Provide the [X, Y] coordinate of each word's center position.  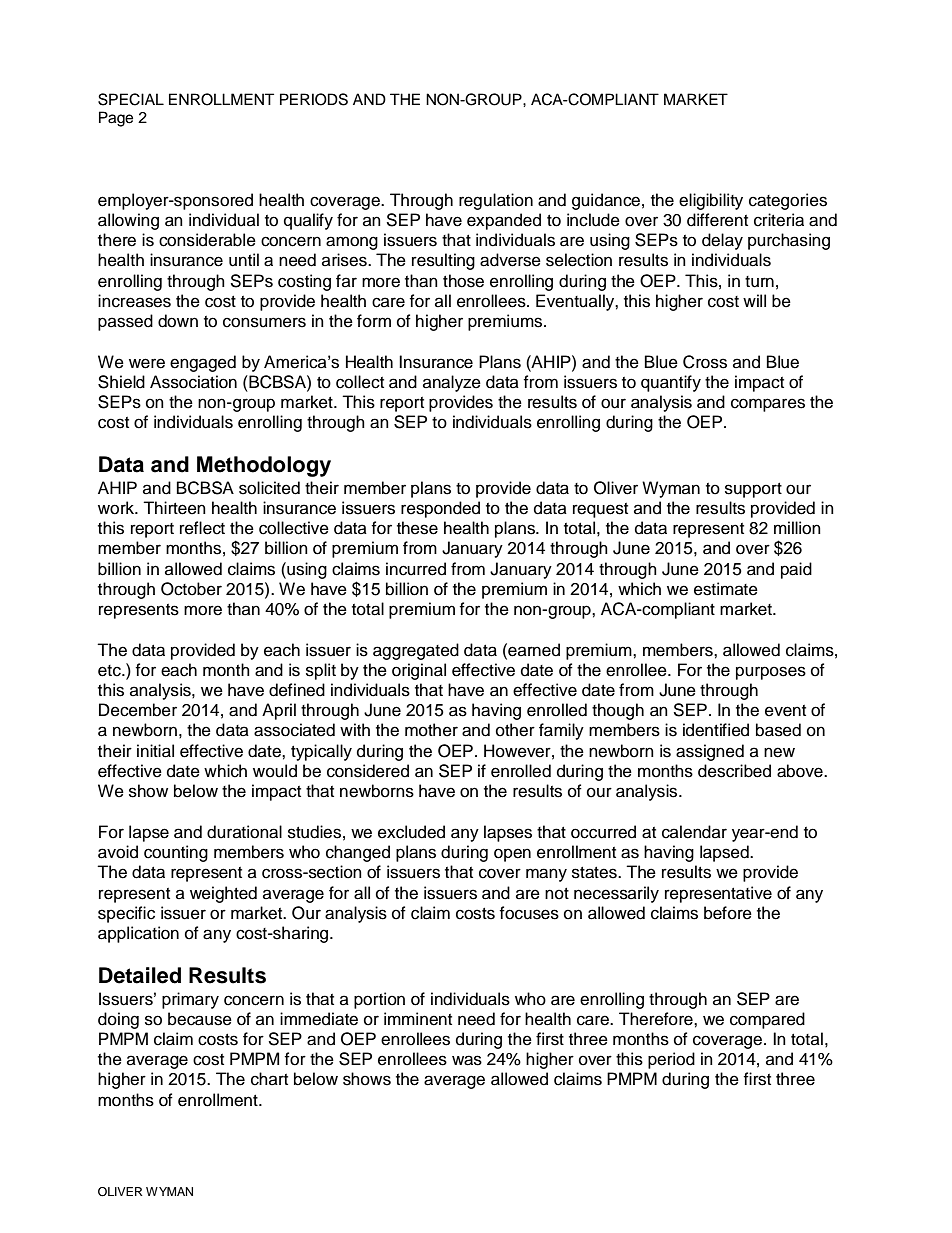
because [200, 1019]
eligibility [711, 201]
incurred [416, 569]
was [467, 1060]
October [191, 589]
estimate [726, 589]
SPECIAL [131, 99]
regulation [496, 201]
